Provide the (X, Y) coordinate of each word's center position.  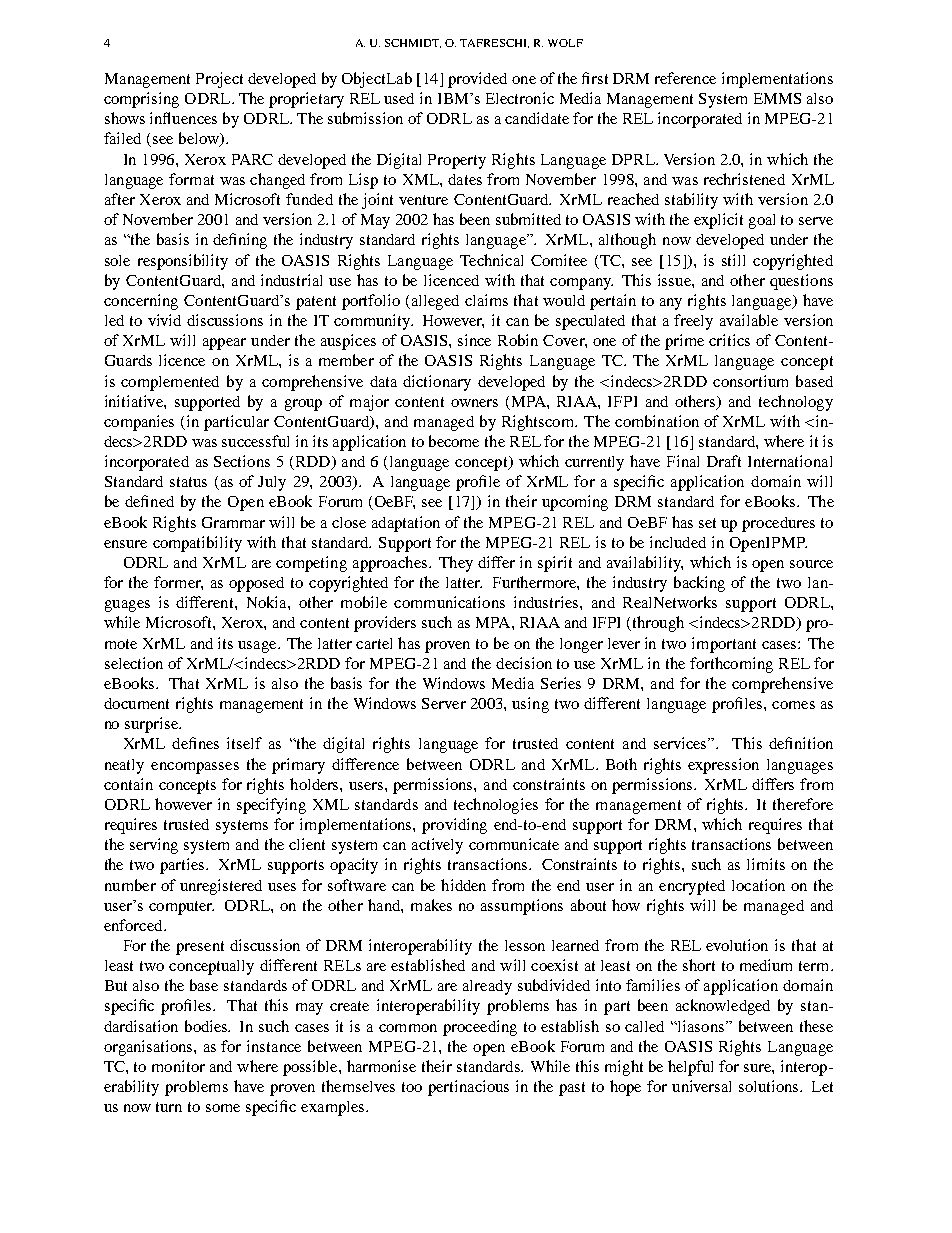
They (456, 564)
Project (219, 80)
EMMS (777, 98)
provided (477, 80)
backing (699, 584)
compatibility (197, 544)
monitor (178, 1066)
